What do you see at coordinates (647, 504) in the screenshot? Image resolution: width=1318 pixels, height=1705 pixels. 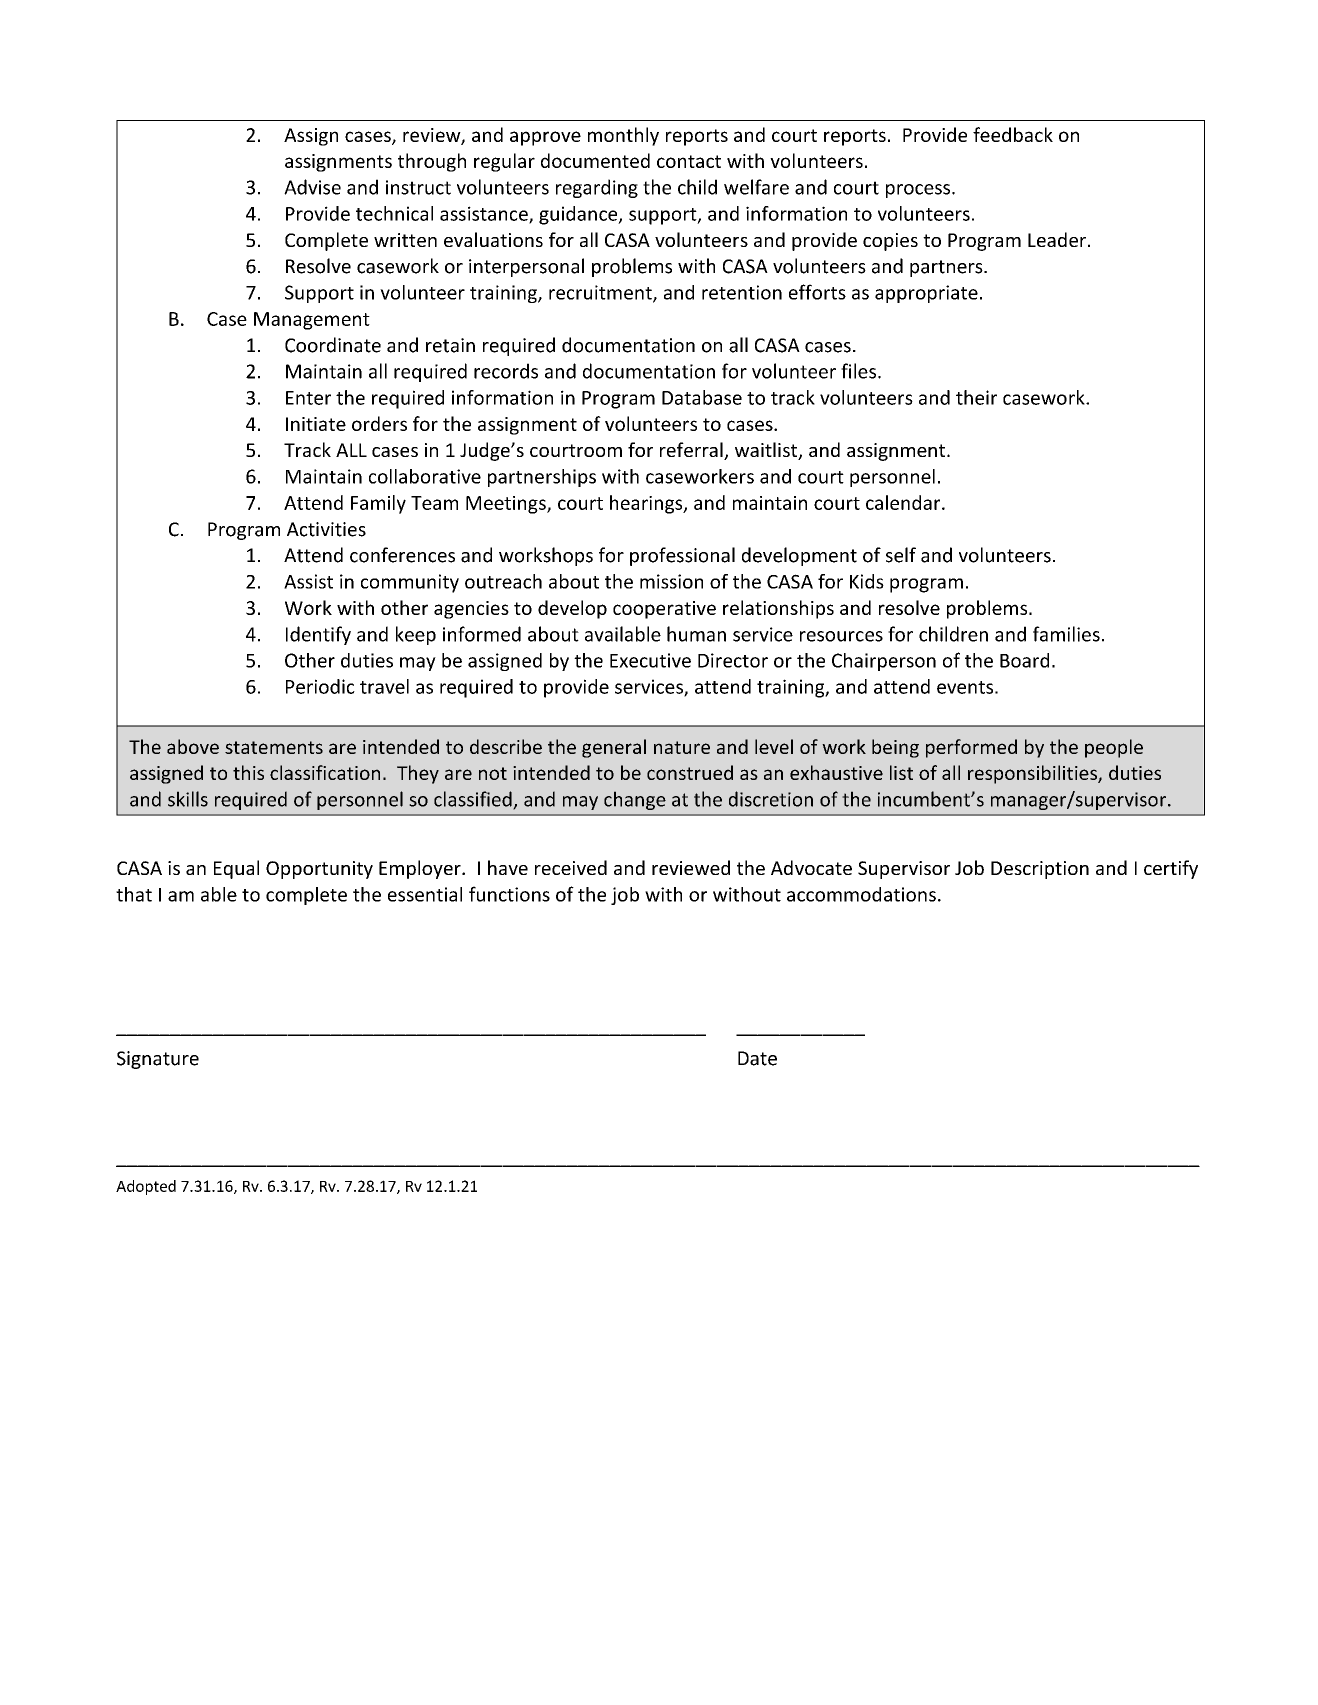 I see `hearings` at bounding box center [647, 504].
